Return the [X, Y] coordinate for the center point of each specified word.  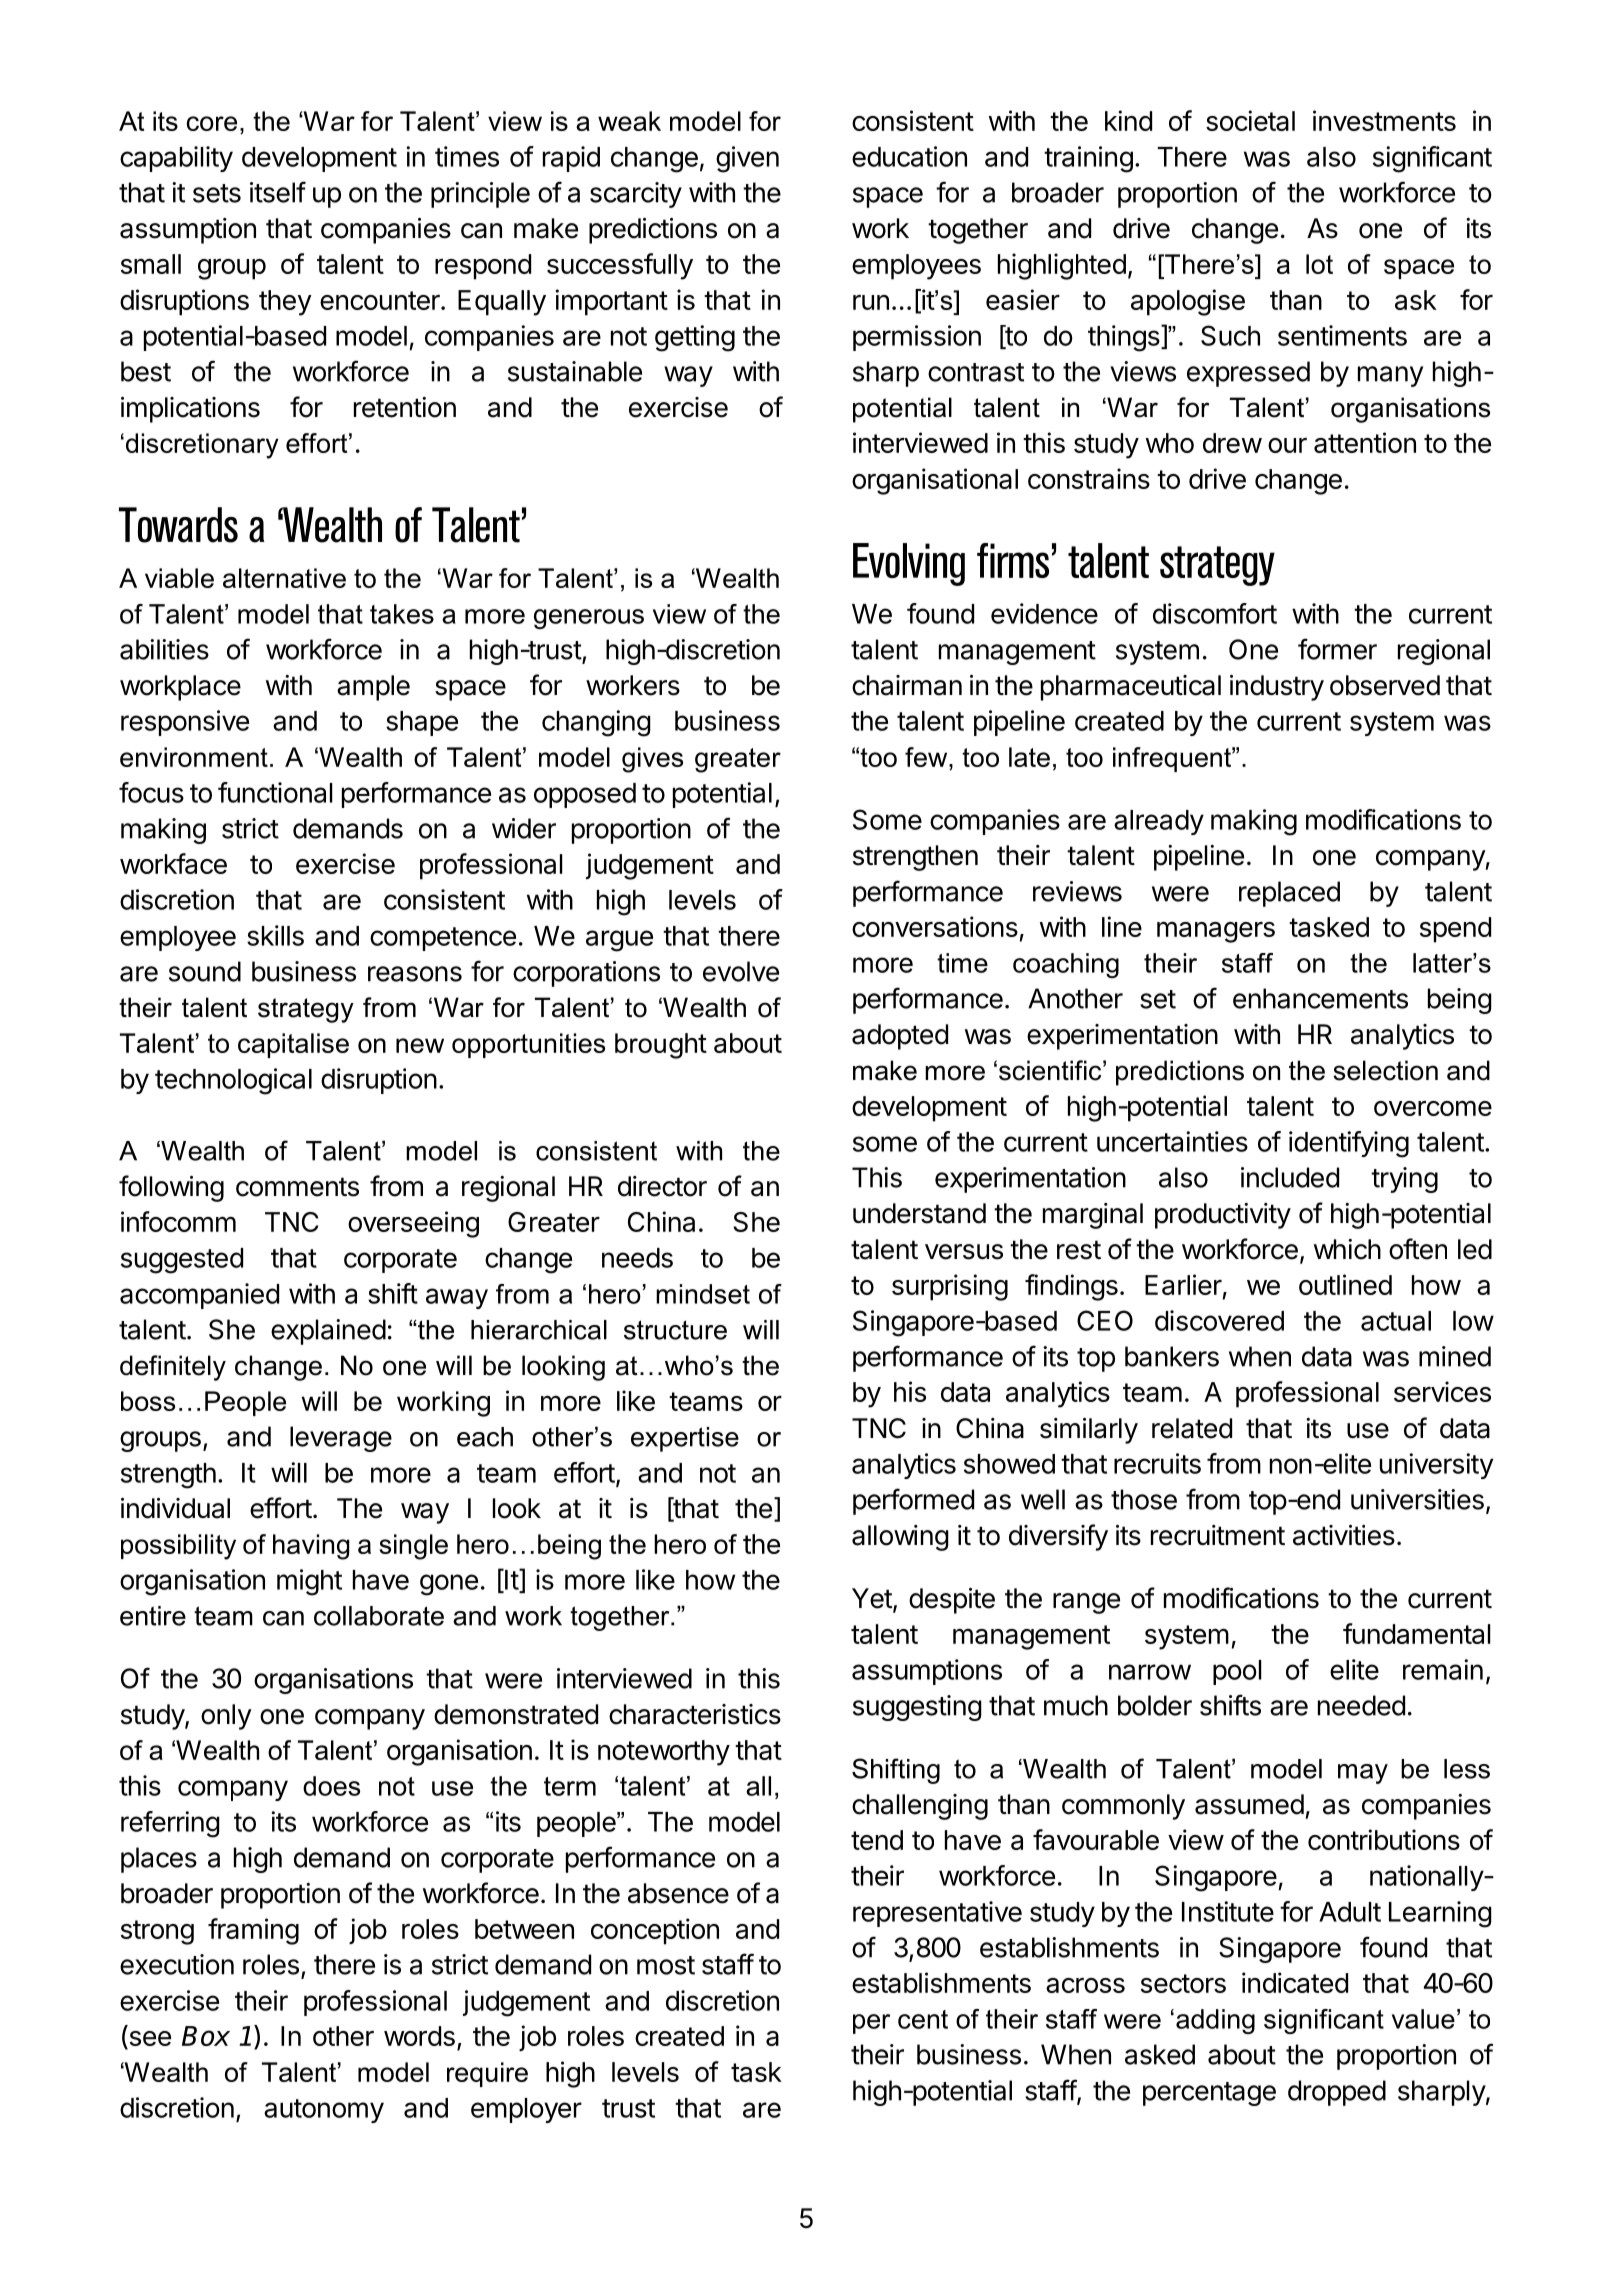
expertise [685, 1439]
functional [275, 792]
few [927, 757]
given [747, 159]
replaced [1289, 894]
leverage [341, 1439]
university [1436, 1466]
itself [278, 192]
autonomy [324, 2111]
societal [1250, 120]
